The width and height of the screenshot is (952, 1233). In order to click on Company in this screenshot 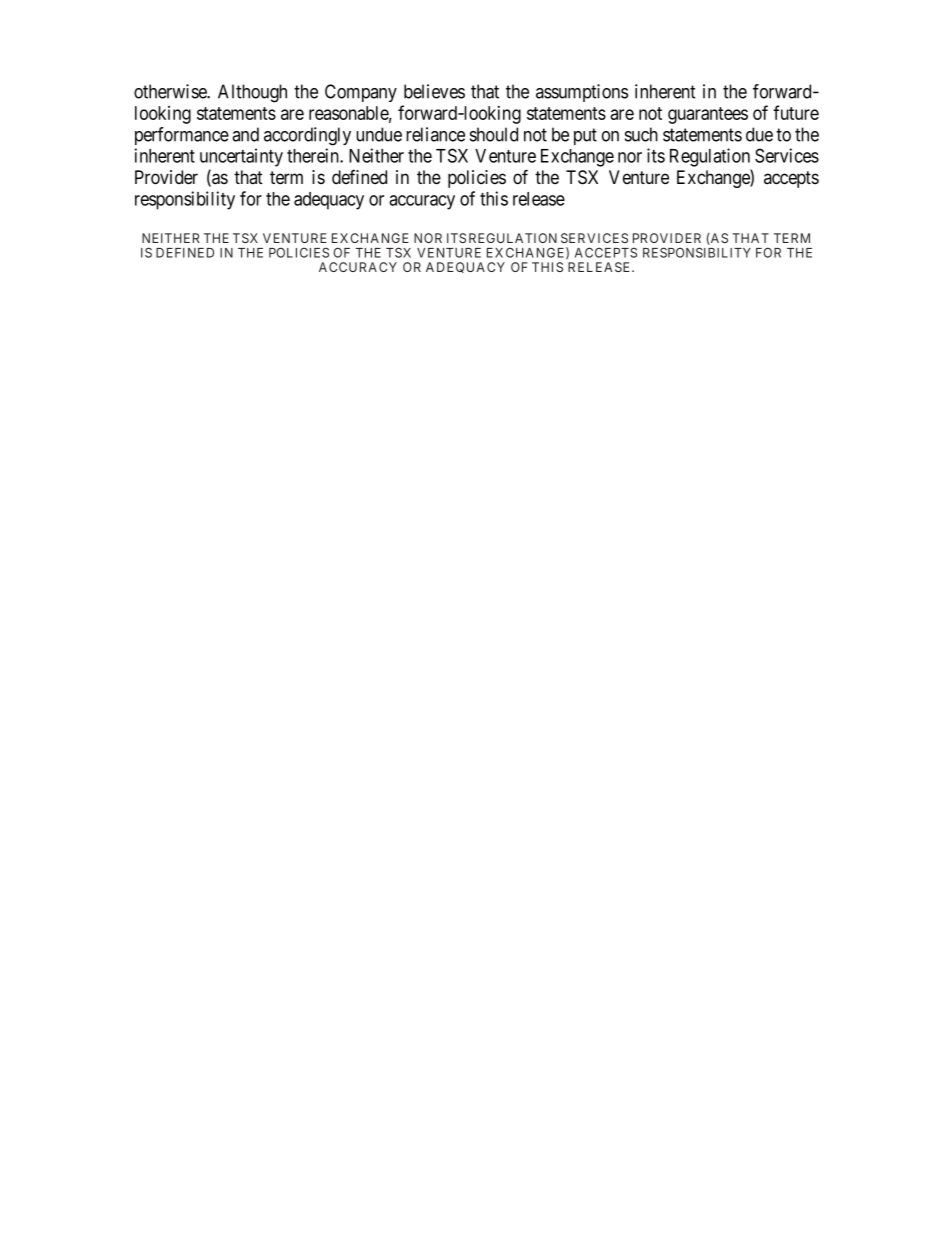, I will do `click(361, 93)`.
